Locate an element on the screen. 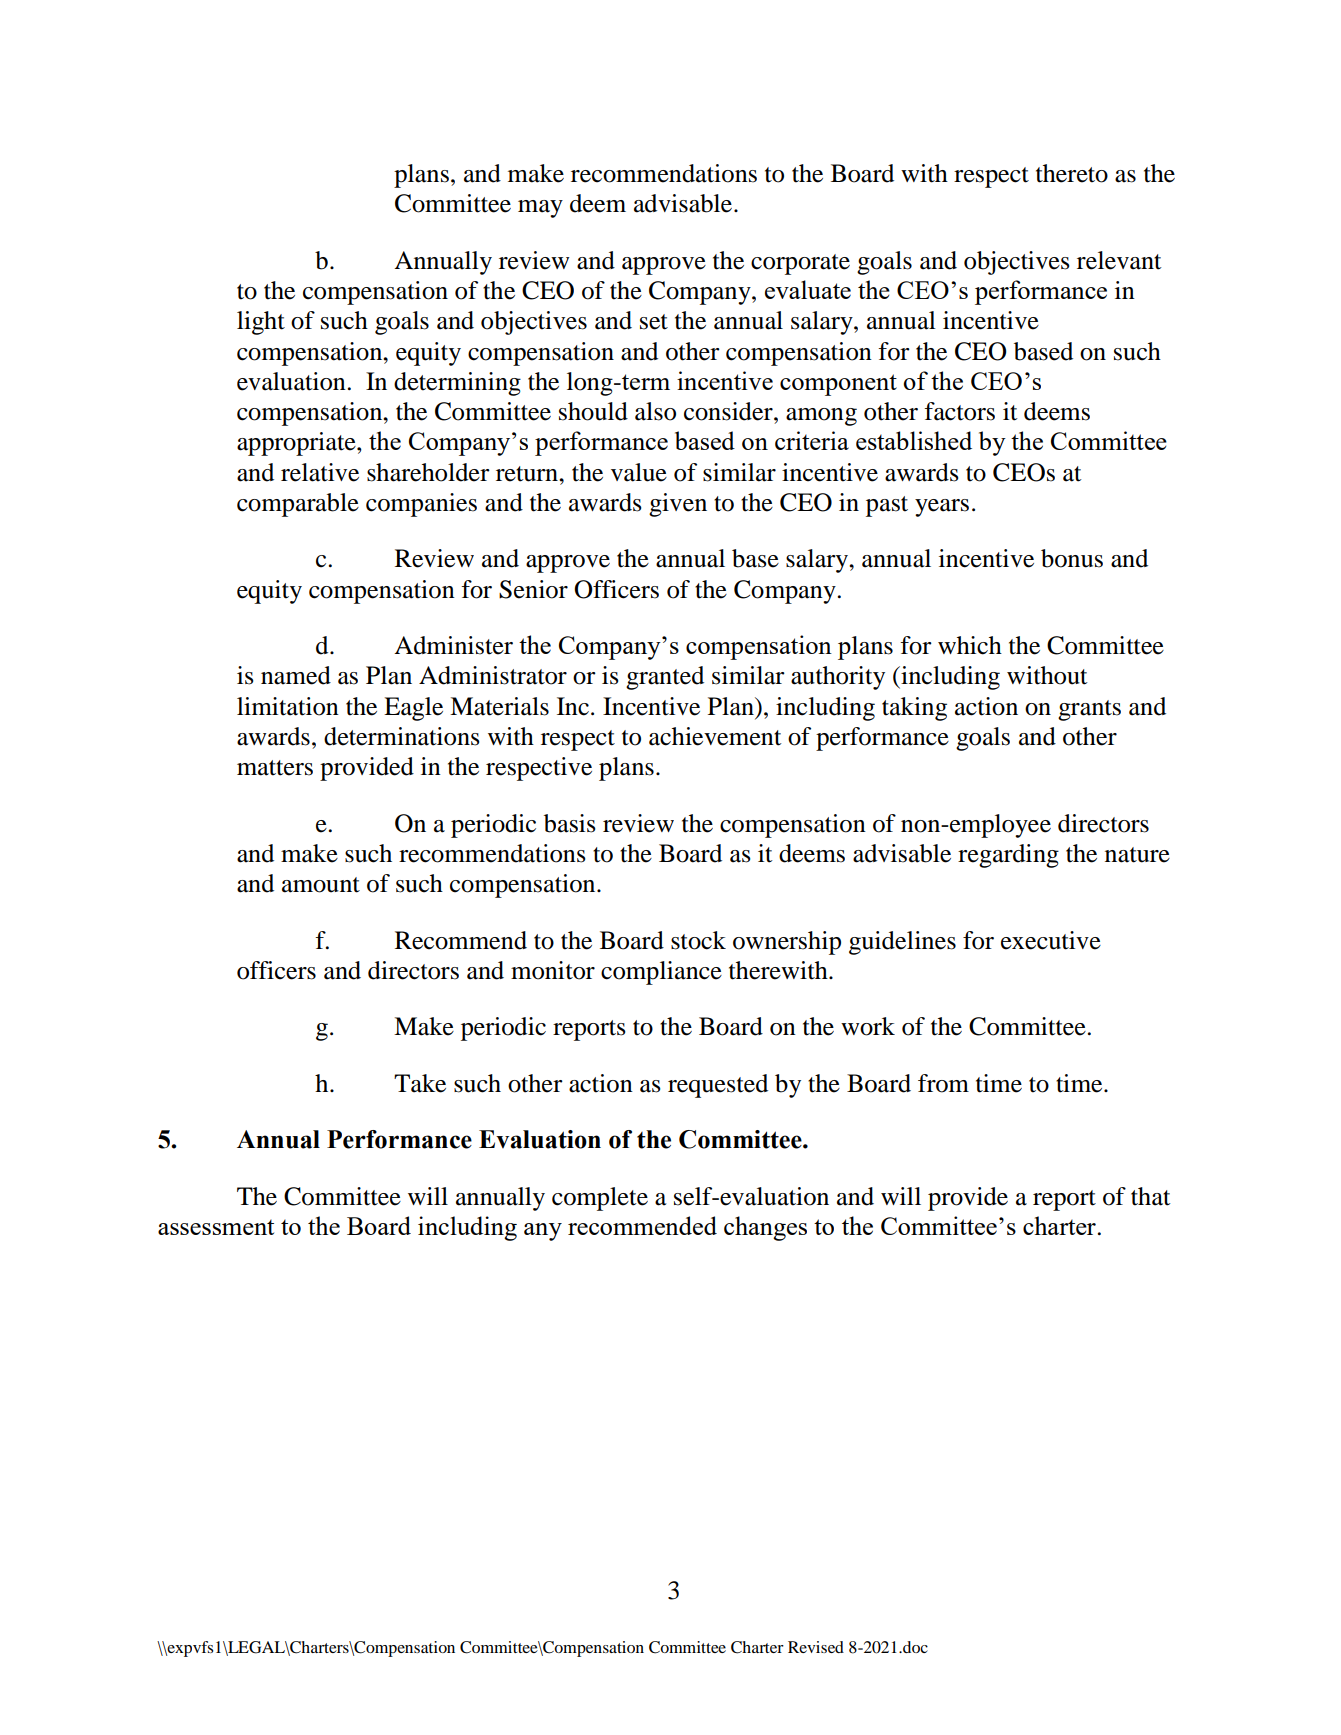  named is located at coordinates (296, 675).
